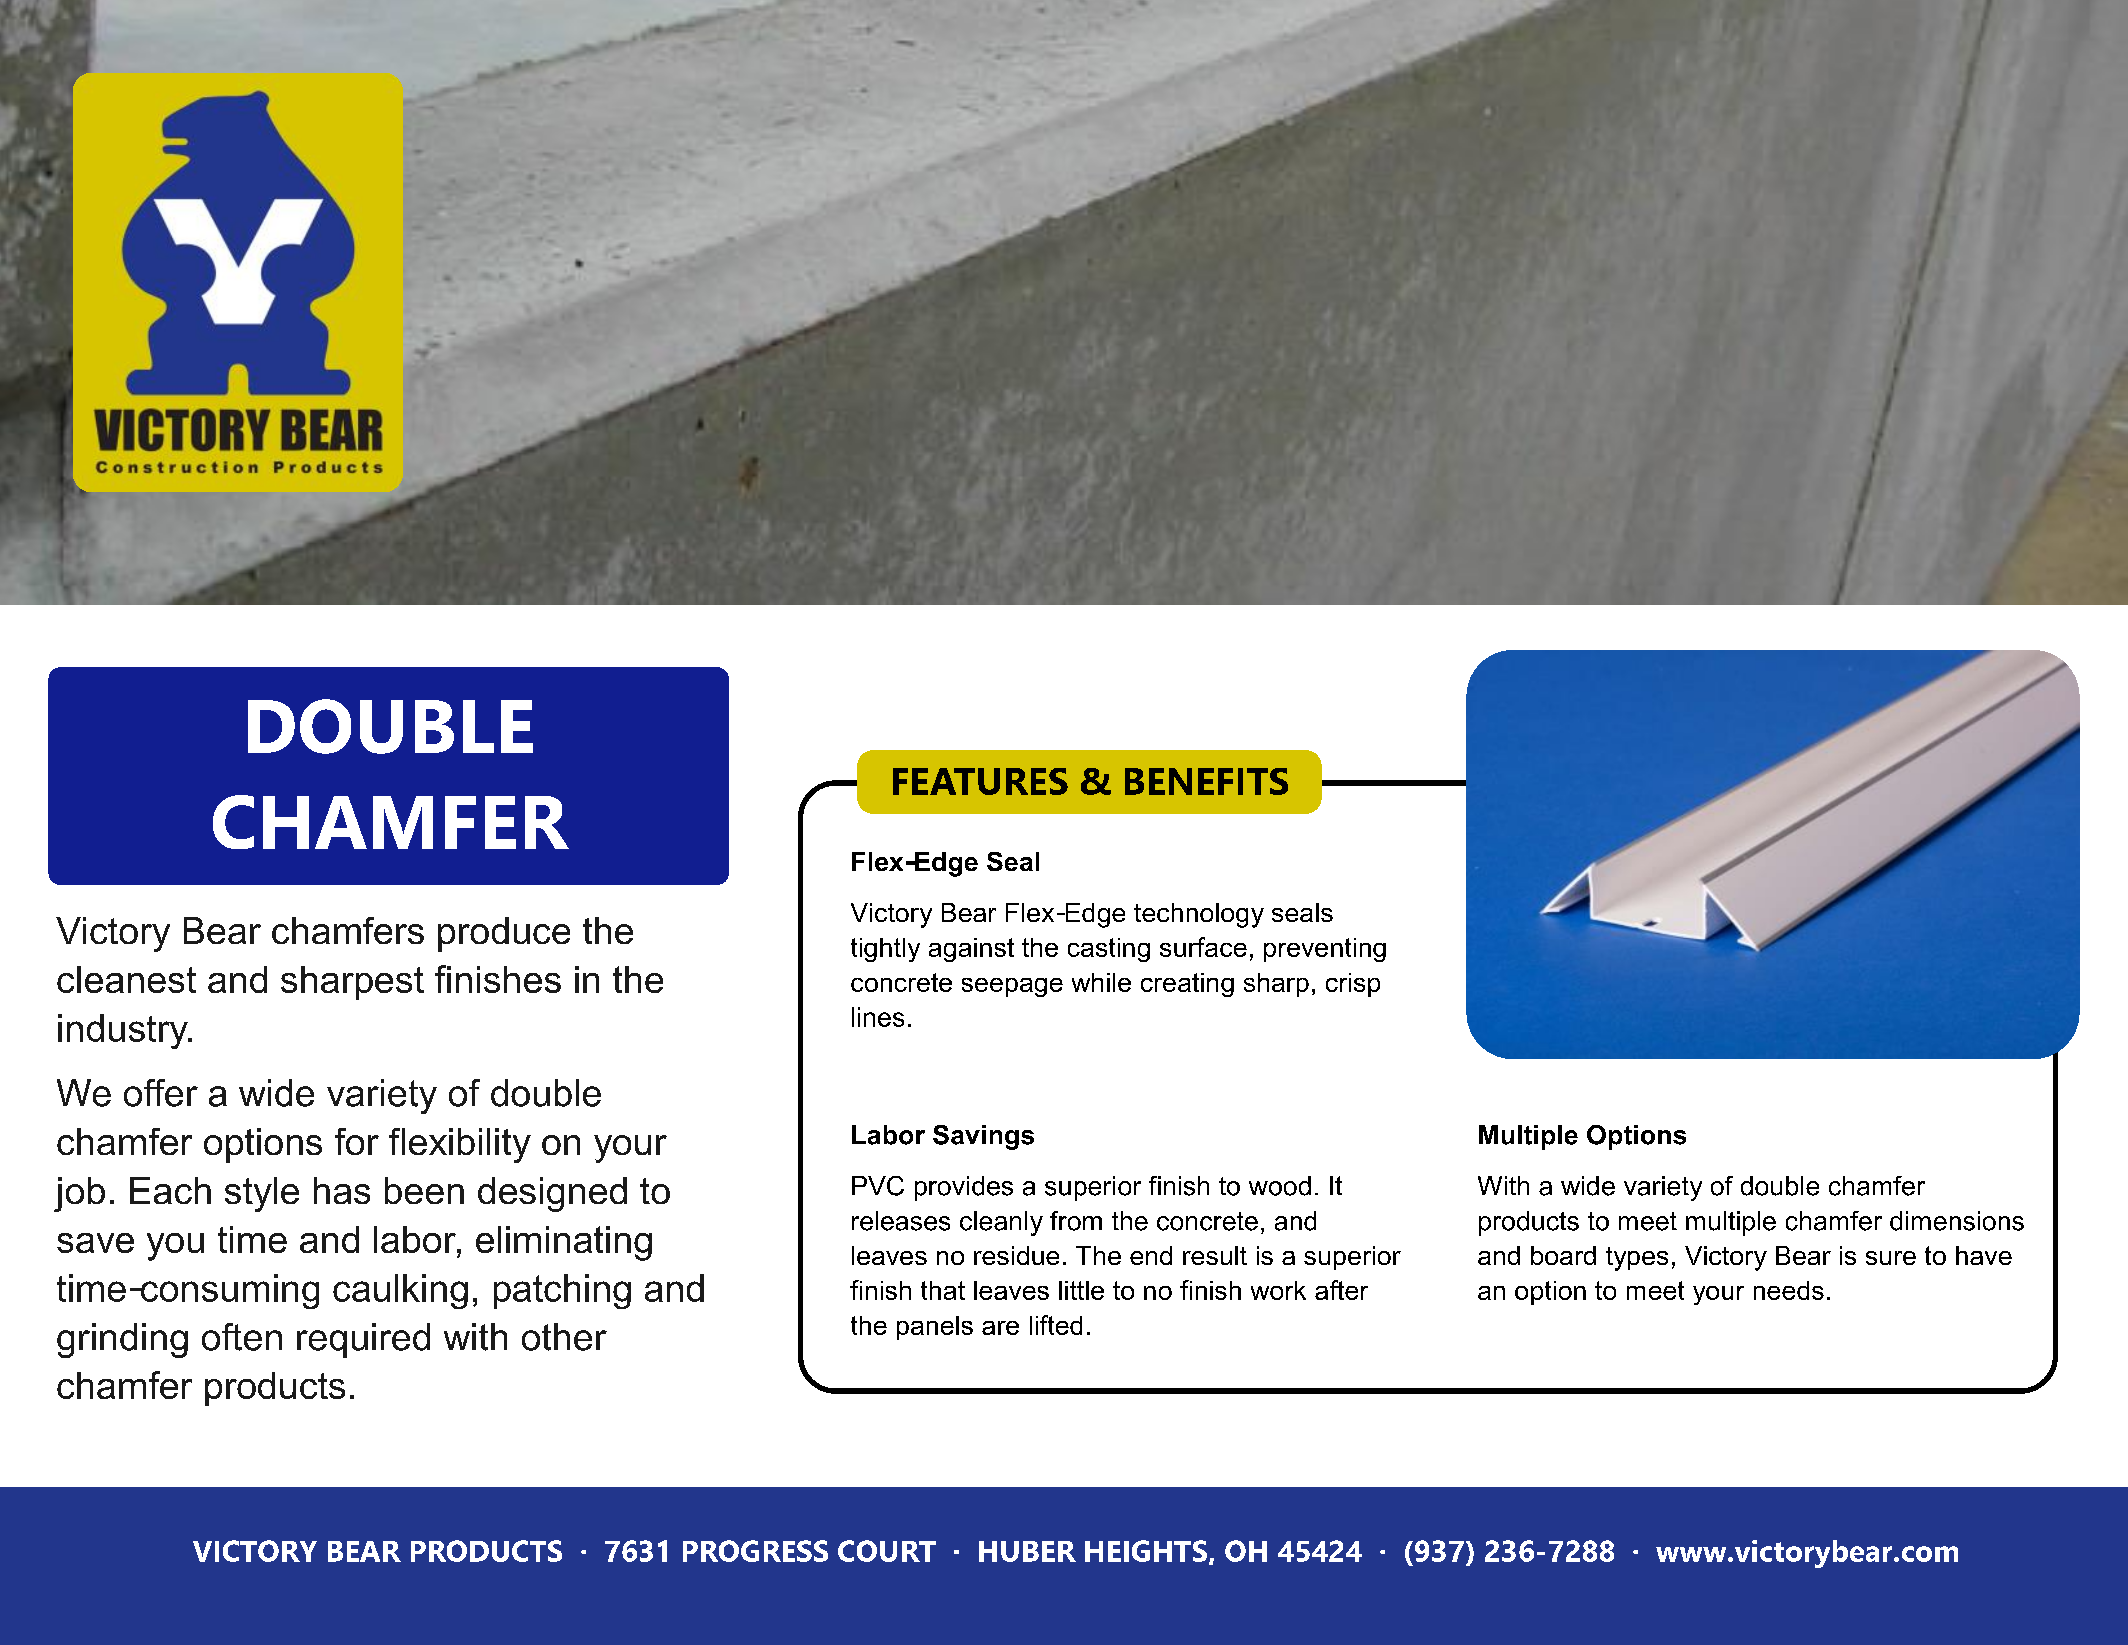 Image resolution: width=2128 pixels, height=1645 pixels. Describe the element at coordinates (1000, 1328) in the screenshot. I see `are` at that location.
